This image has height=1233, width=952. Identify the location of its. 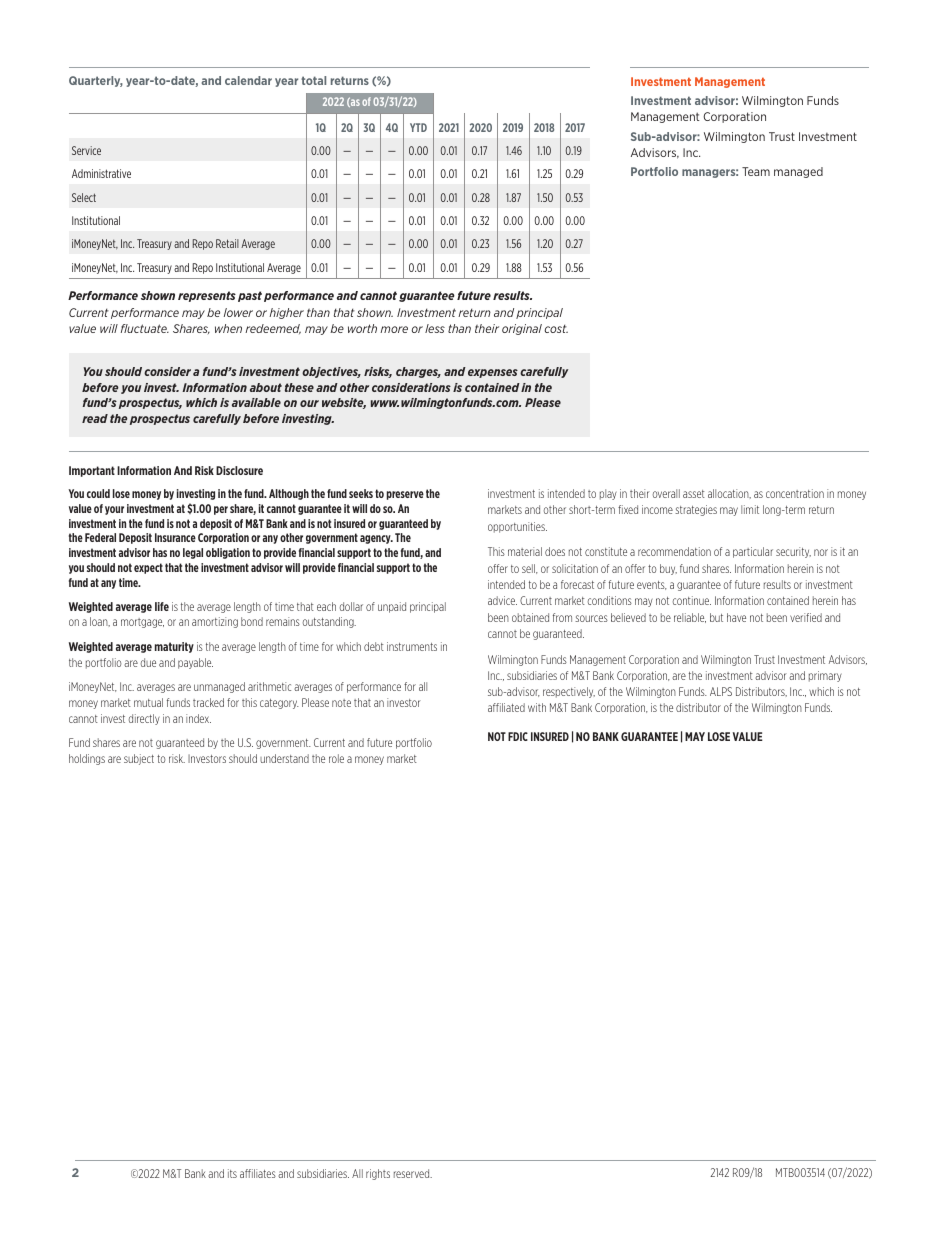
(232, 1173).
